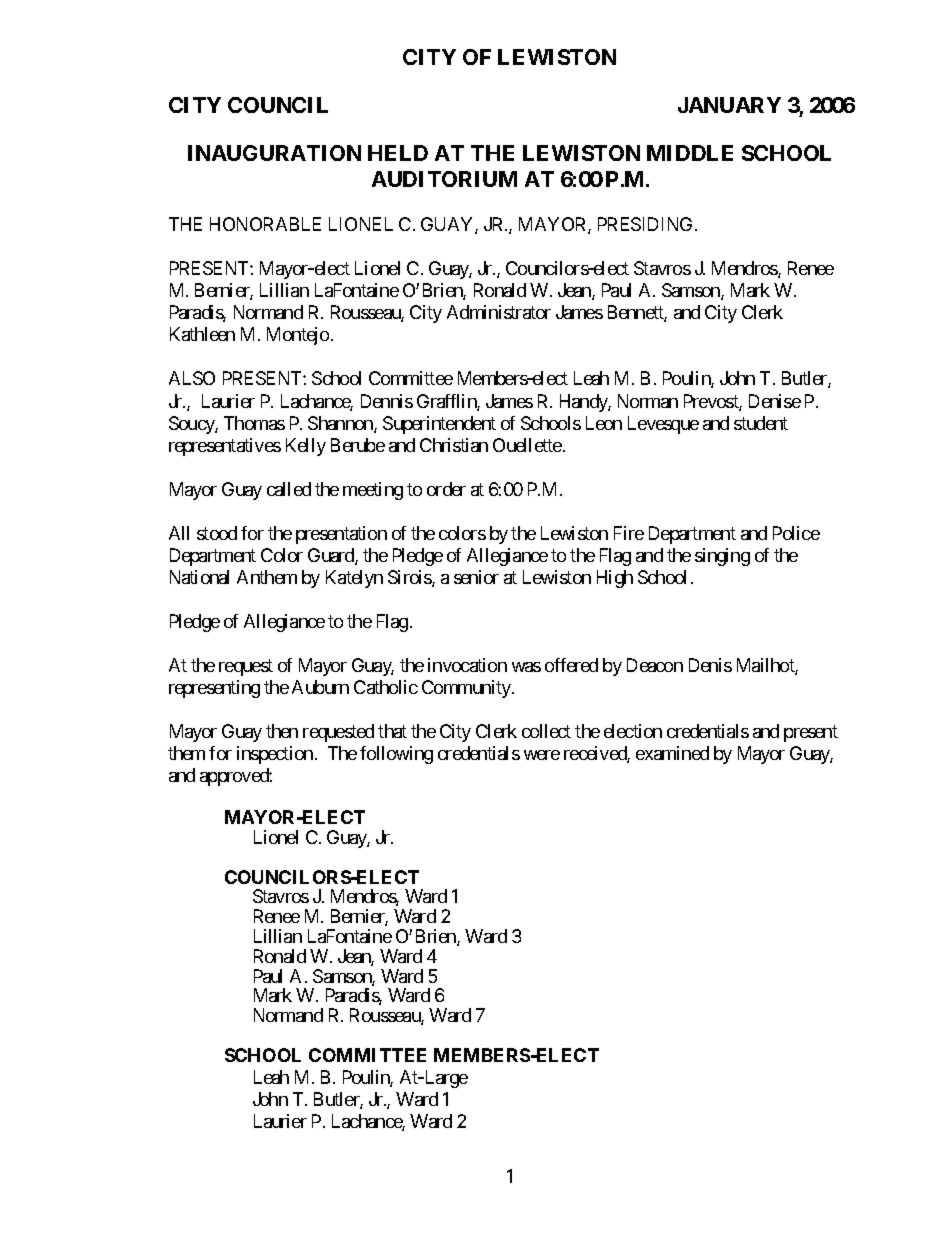  Describe the element at coordinates (306, 447) in the screenshot. I see `Kelly` at that location.
